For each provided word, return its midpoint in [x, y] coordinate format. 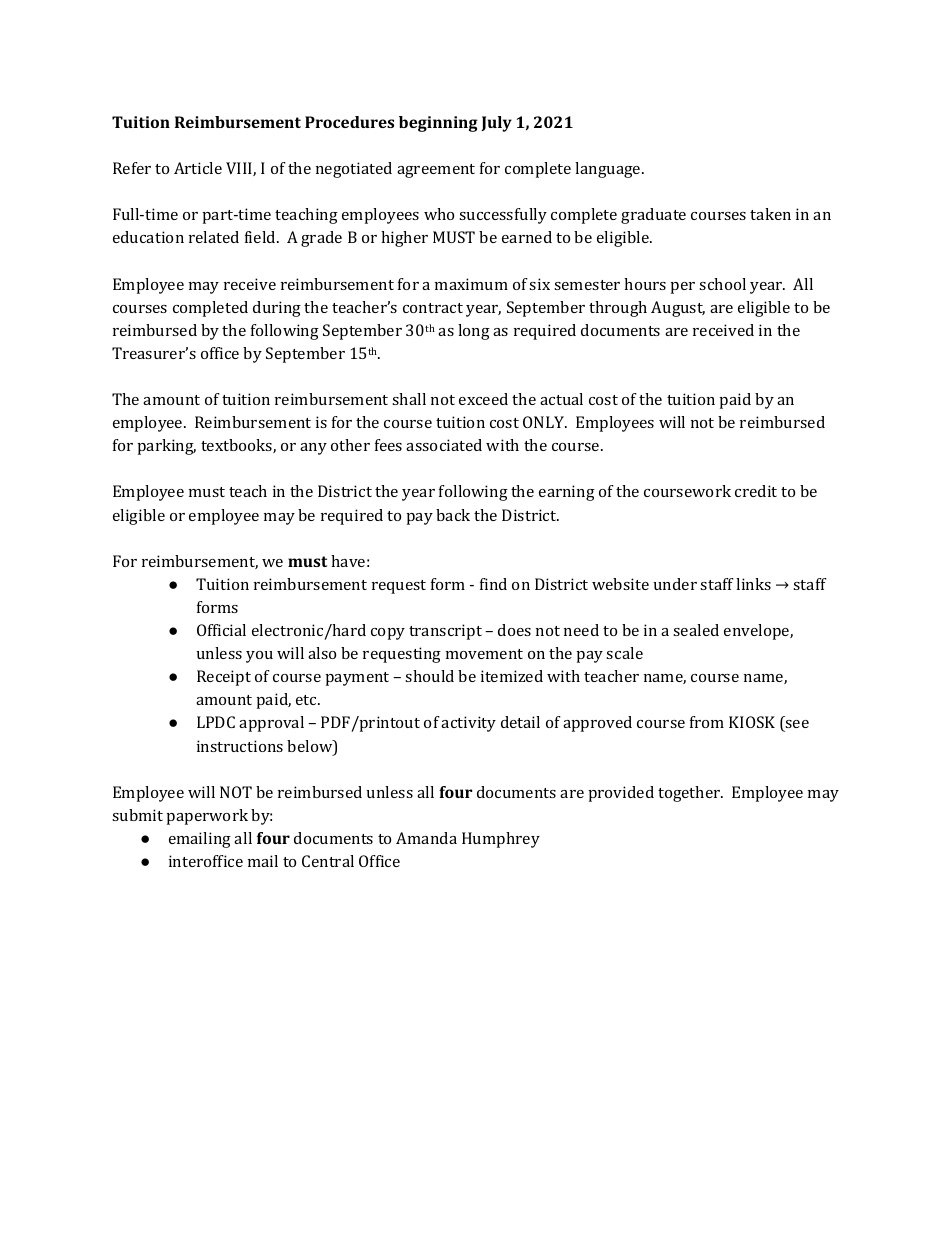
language [609, 170]
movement [484, 654]
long [474, 332]
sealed [696, 630]
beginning [438, 124]
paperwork [207, 817]
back [453, 515]
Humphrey [501, 840]
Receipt [224, 678]
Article [198, 168]
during [277, 309]
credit [756, 491]
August [678, 309]
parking [166, 447]
